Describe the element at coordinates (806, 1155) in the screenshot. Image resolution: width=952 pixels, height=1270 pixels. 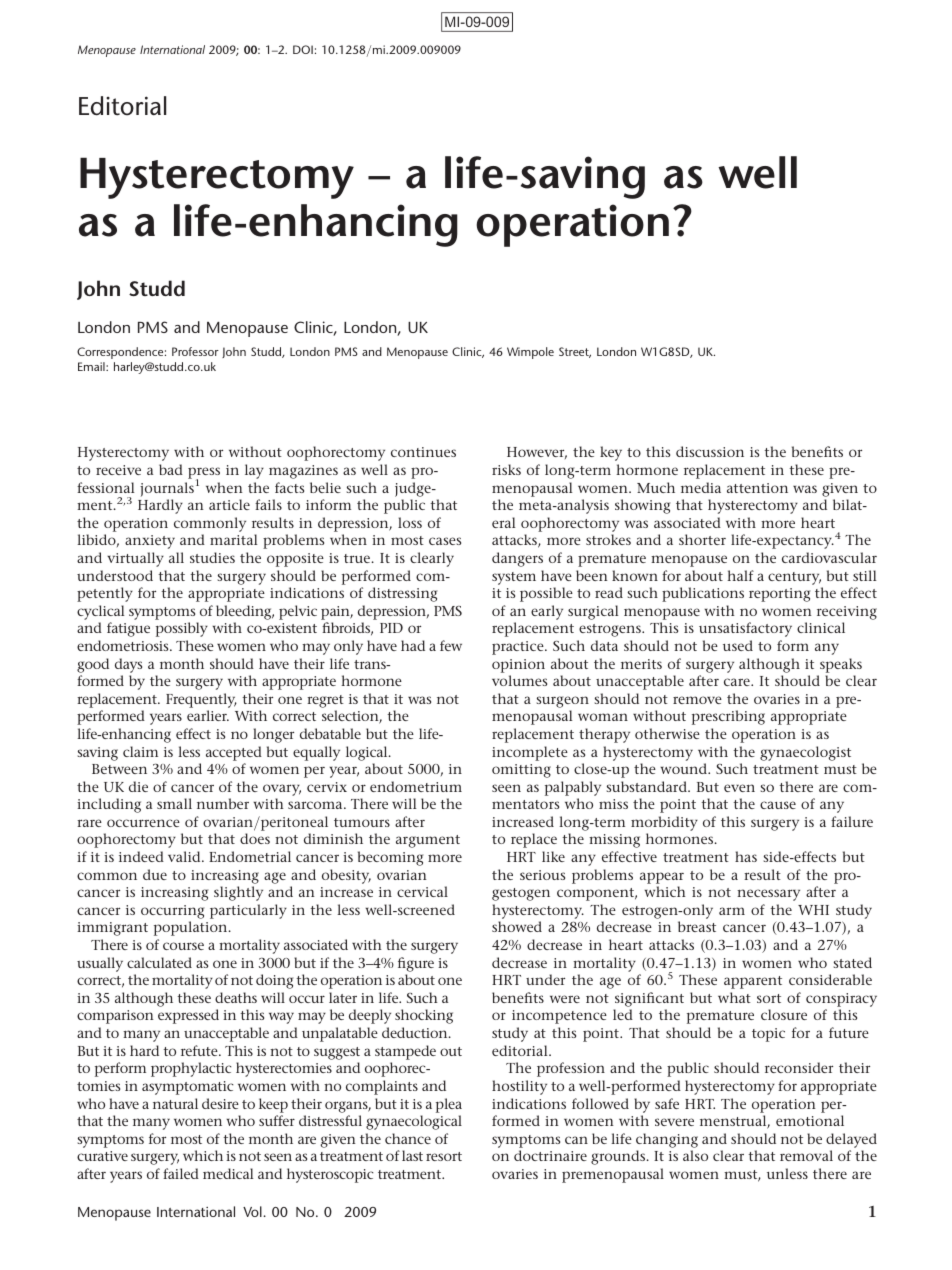
I see `removal` at that location.
